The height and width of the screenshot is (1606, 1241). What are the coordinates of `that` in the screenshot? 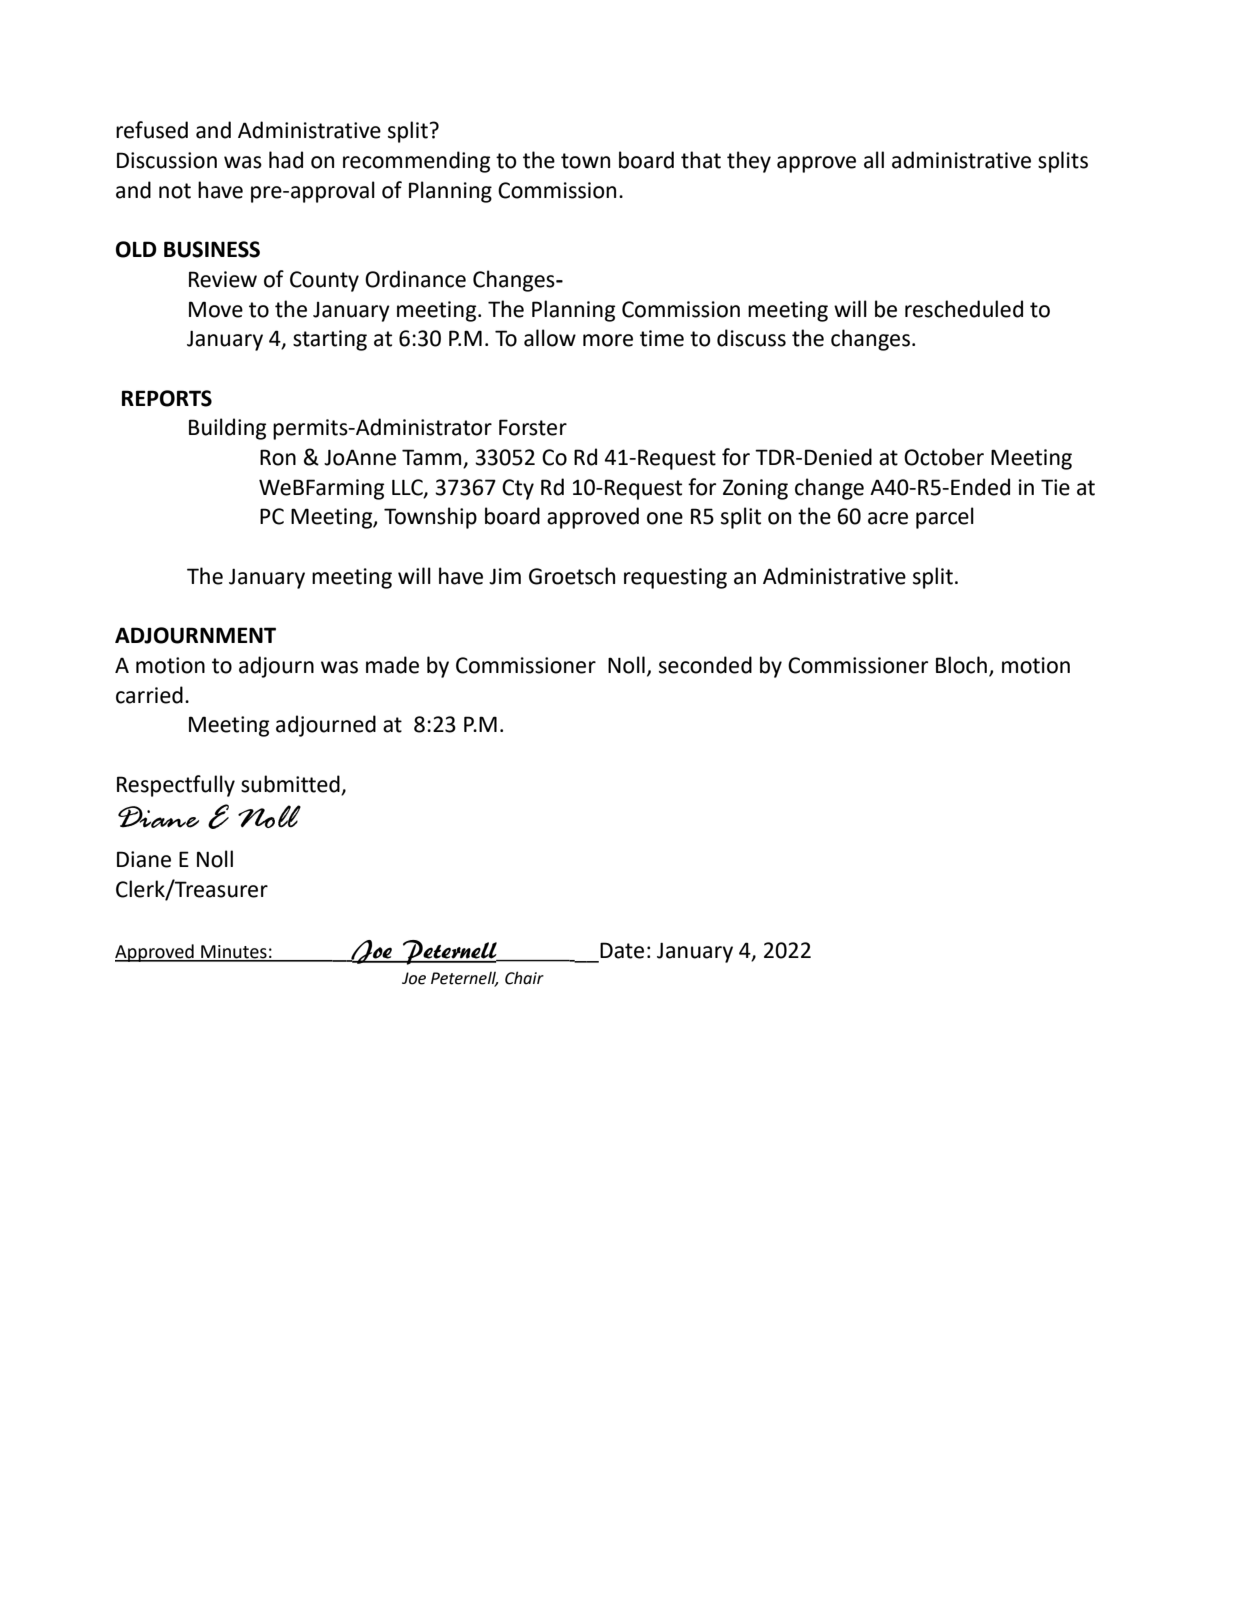 It's located at (701, 160).
